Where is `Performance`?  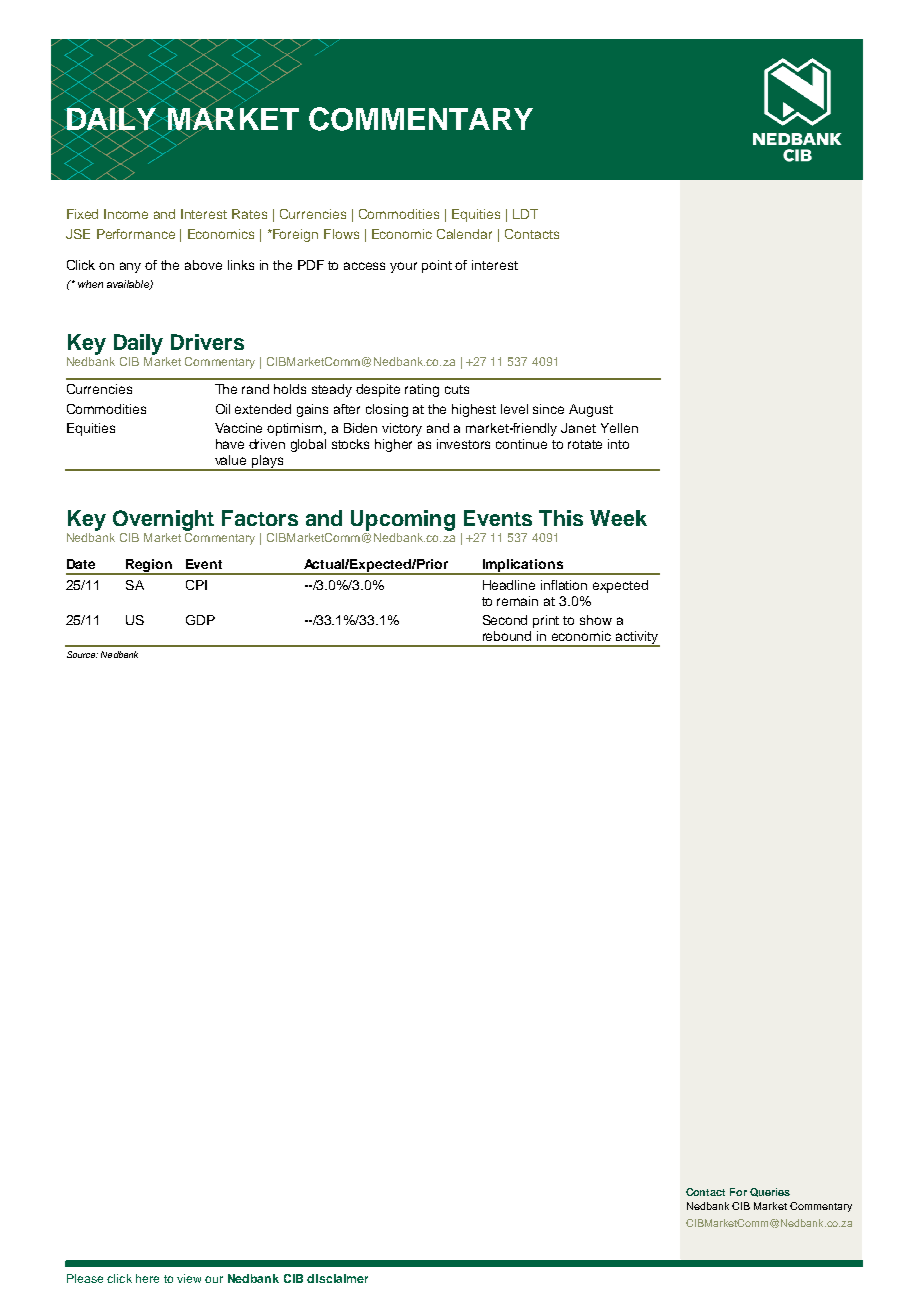 Performance is located at coordinates (136, 234).
